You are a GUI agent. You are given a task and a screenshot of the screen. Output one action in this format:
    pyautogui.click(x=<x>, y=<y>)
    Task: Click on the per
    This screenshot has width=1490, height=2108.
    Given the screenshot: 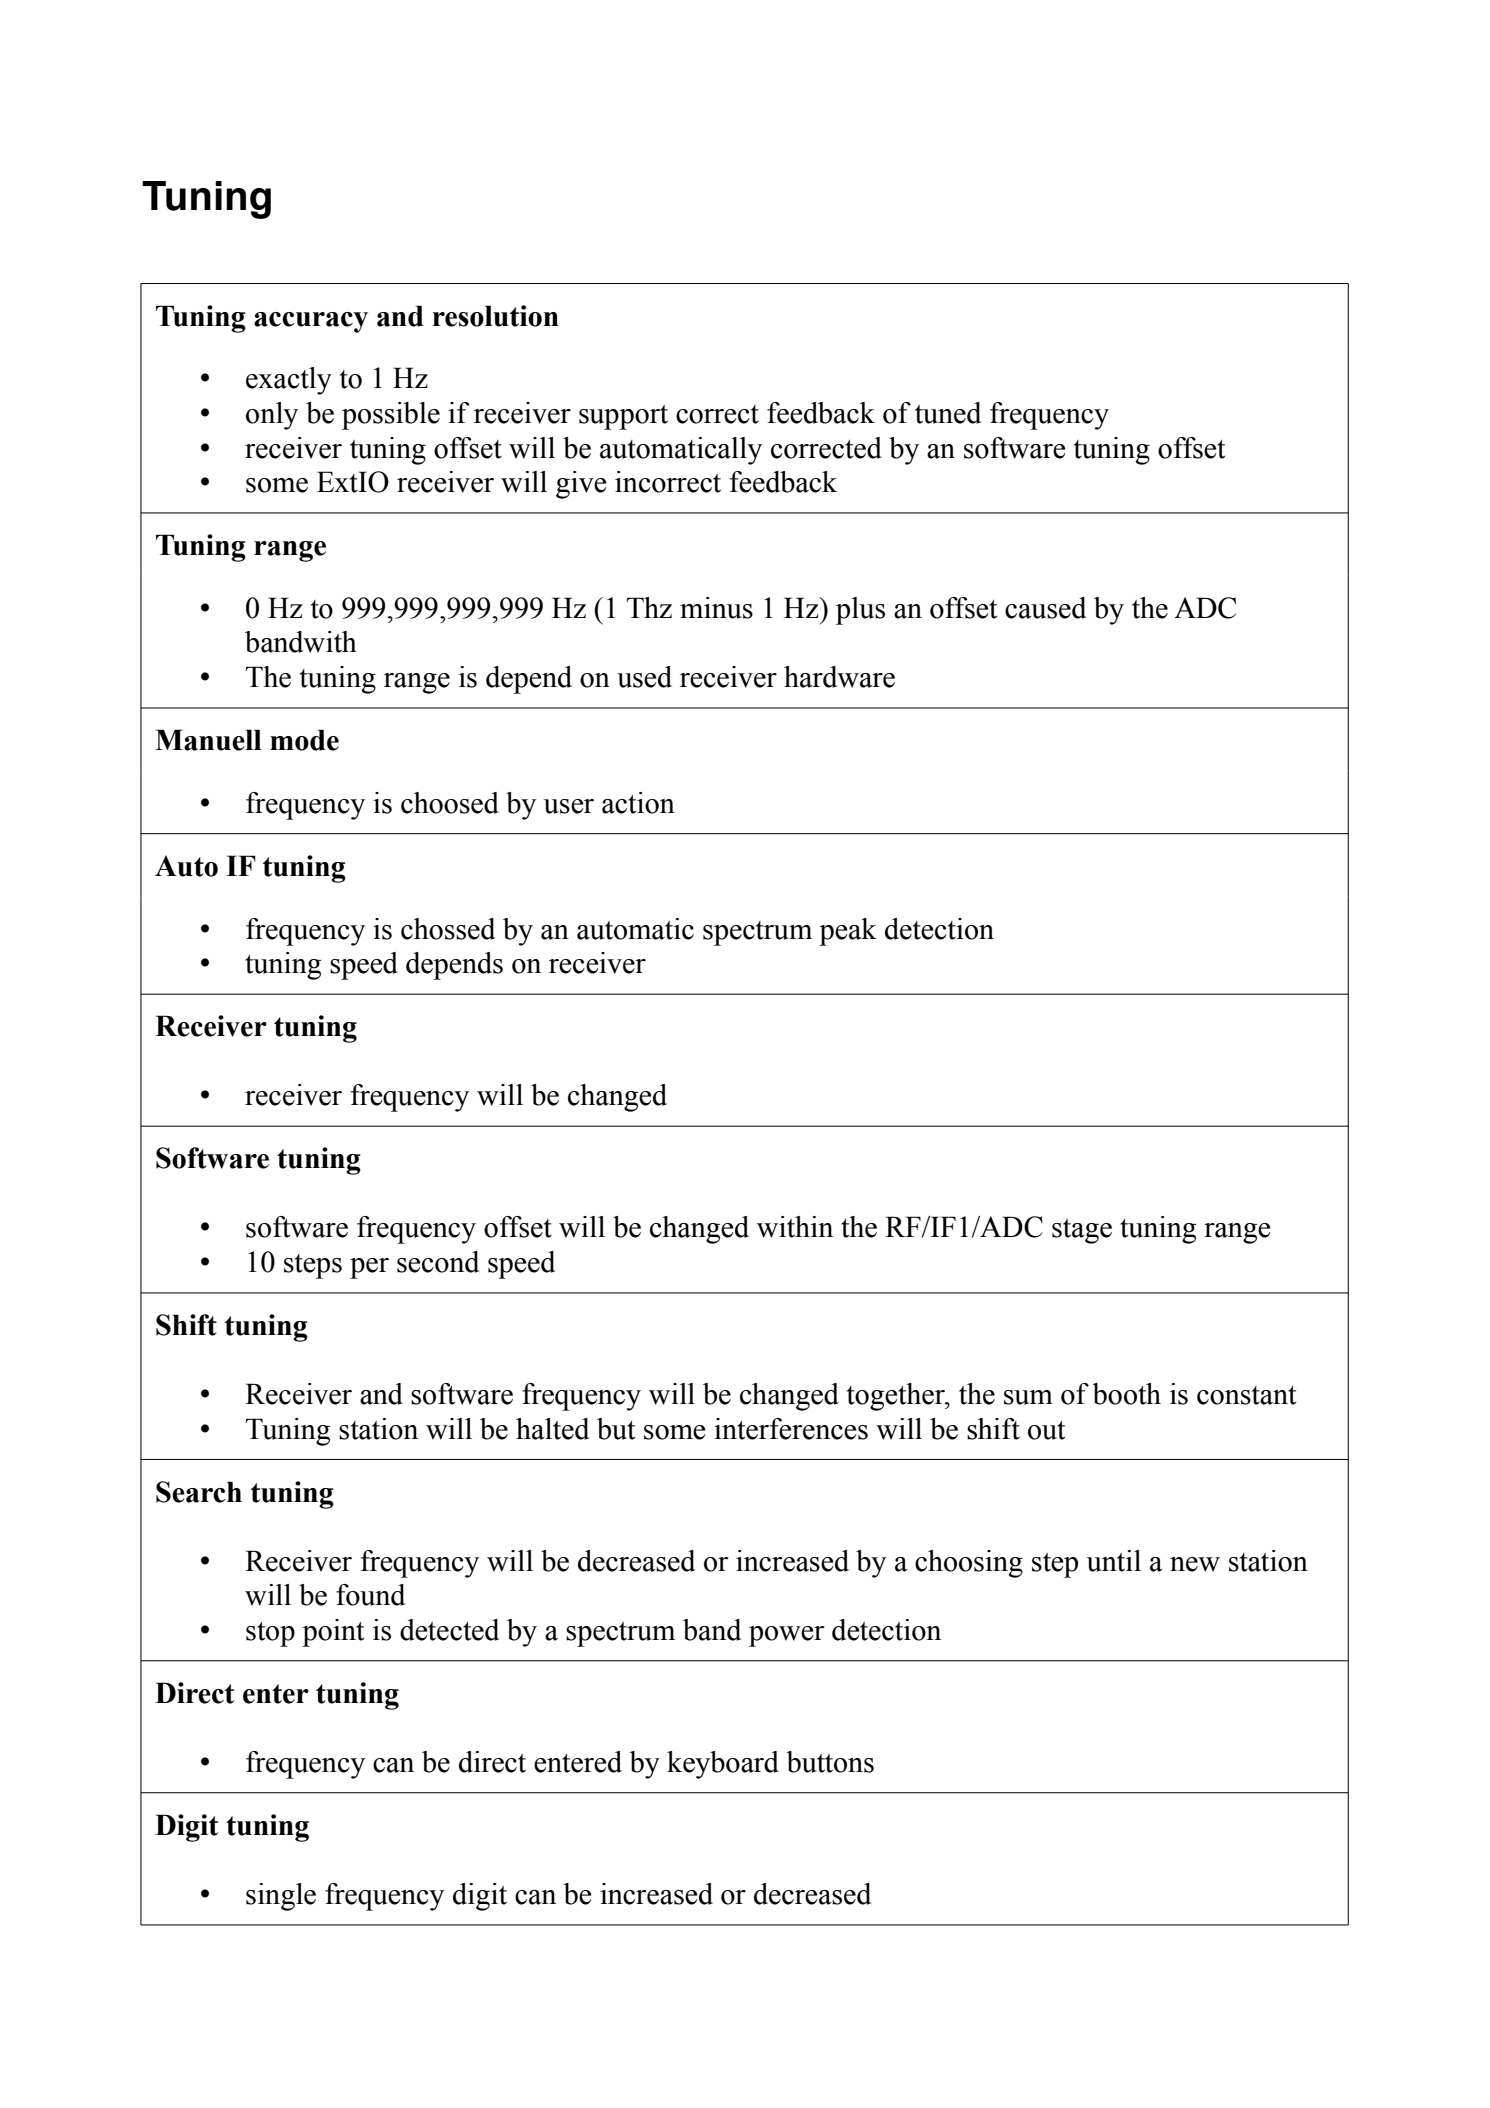 What is the action you would take?
    pyautogui.click(x=369, y=1268)
